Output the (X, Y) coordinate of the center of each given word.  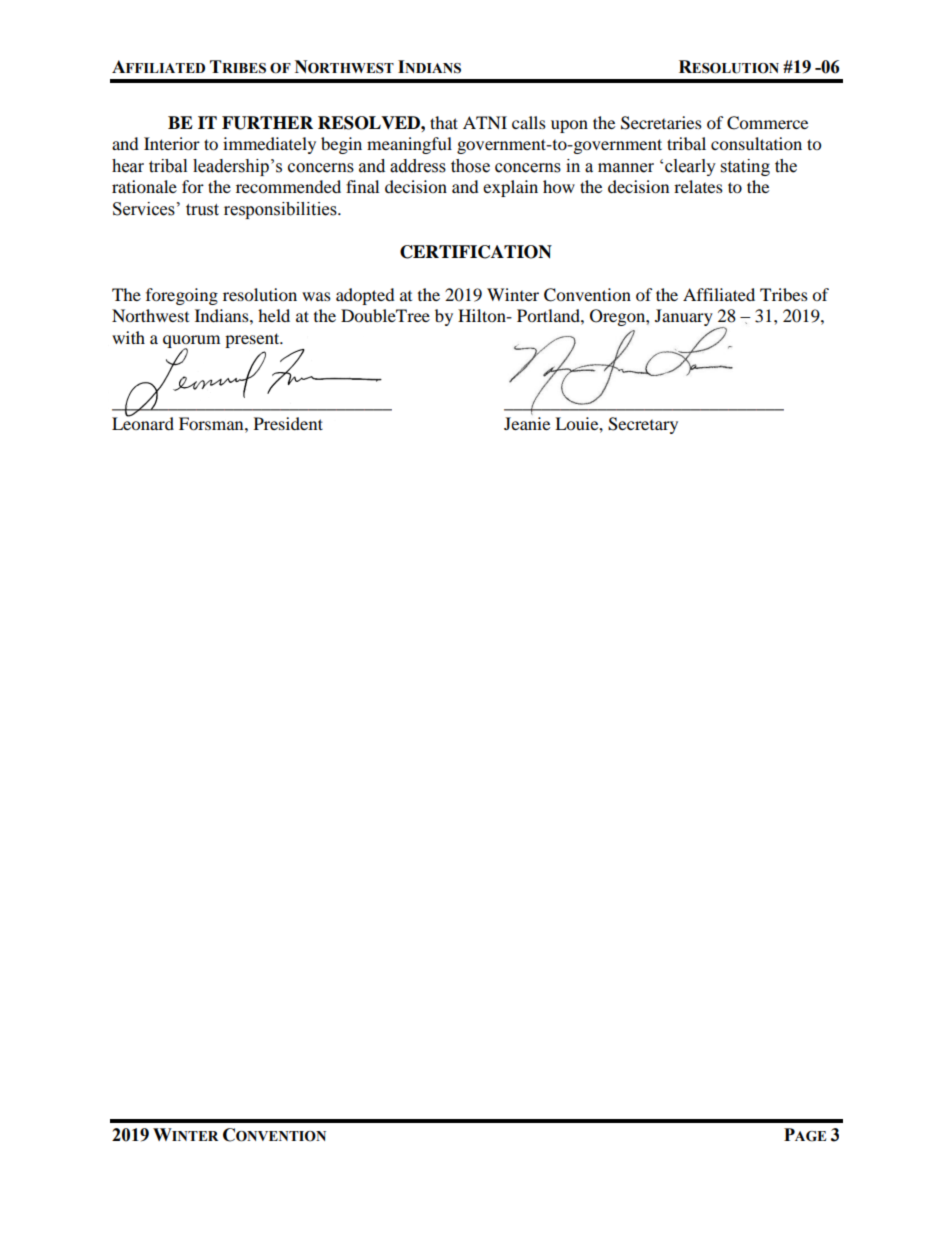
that (444, 122)
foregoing (182, 296)
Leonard (143, 422)
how (559, 186)
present (253, 340)
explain (510, 188)
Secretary (643, 425)
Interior (172, 143)
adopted (365, 296)
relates (698, 186)
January (684, 317)
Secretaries (661, 123)
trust (202, 210)
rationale (144, 186)
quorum (191, 342)
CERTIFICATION (476, 252)
